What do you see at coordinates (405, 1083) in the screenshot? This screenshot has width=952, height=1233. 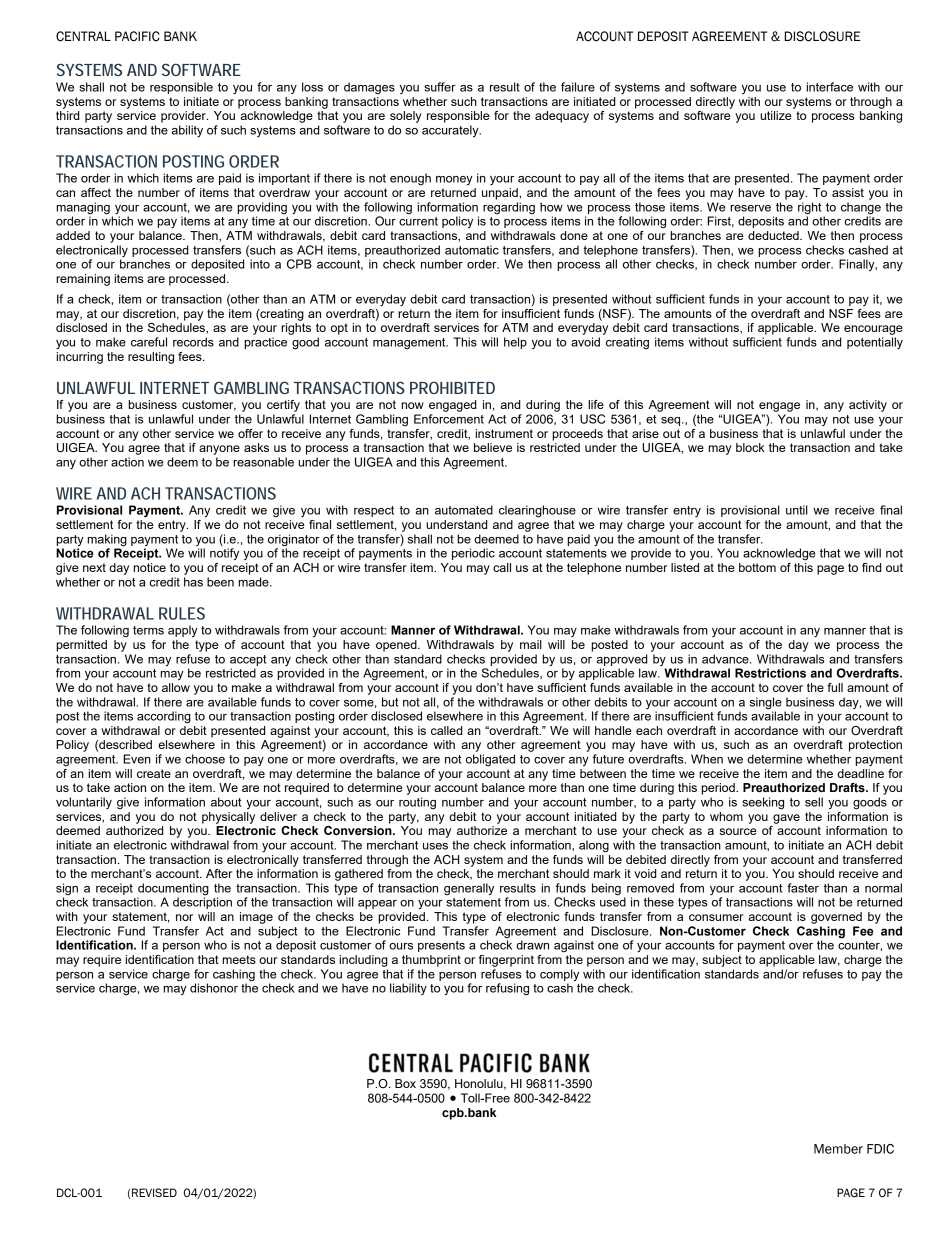 I see `Box` at bounding box center [405, 1083].
